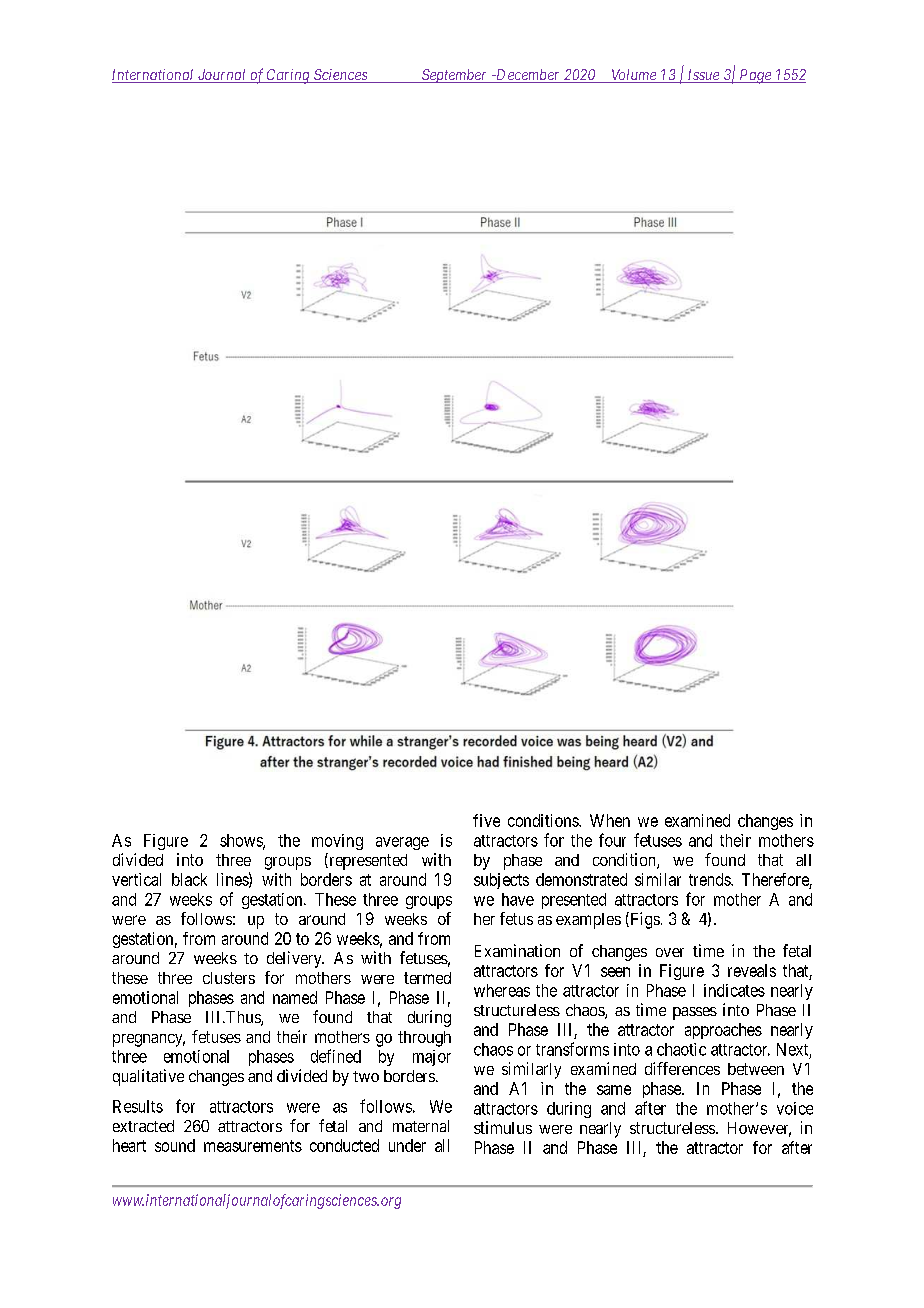  Describe the element at coordinates (455, 76) in the page. I see `September` at that location.
